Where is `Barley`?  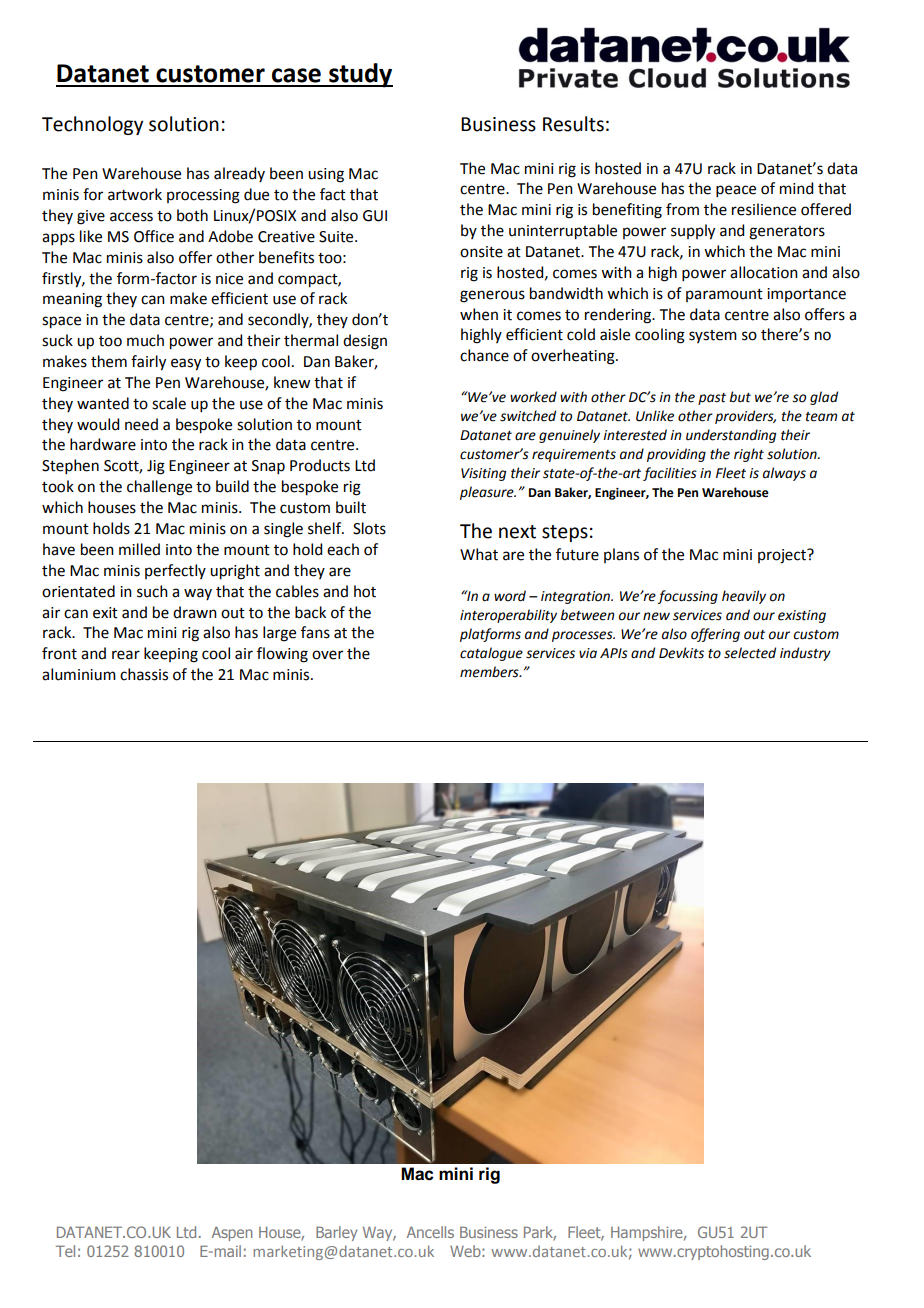
Barley is located at coordinates (336, 1233).
